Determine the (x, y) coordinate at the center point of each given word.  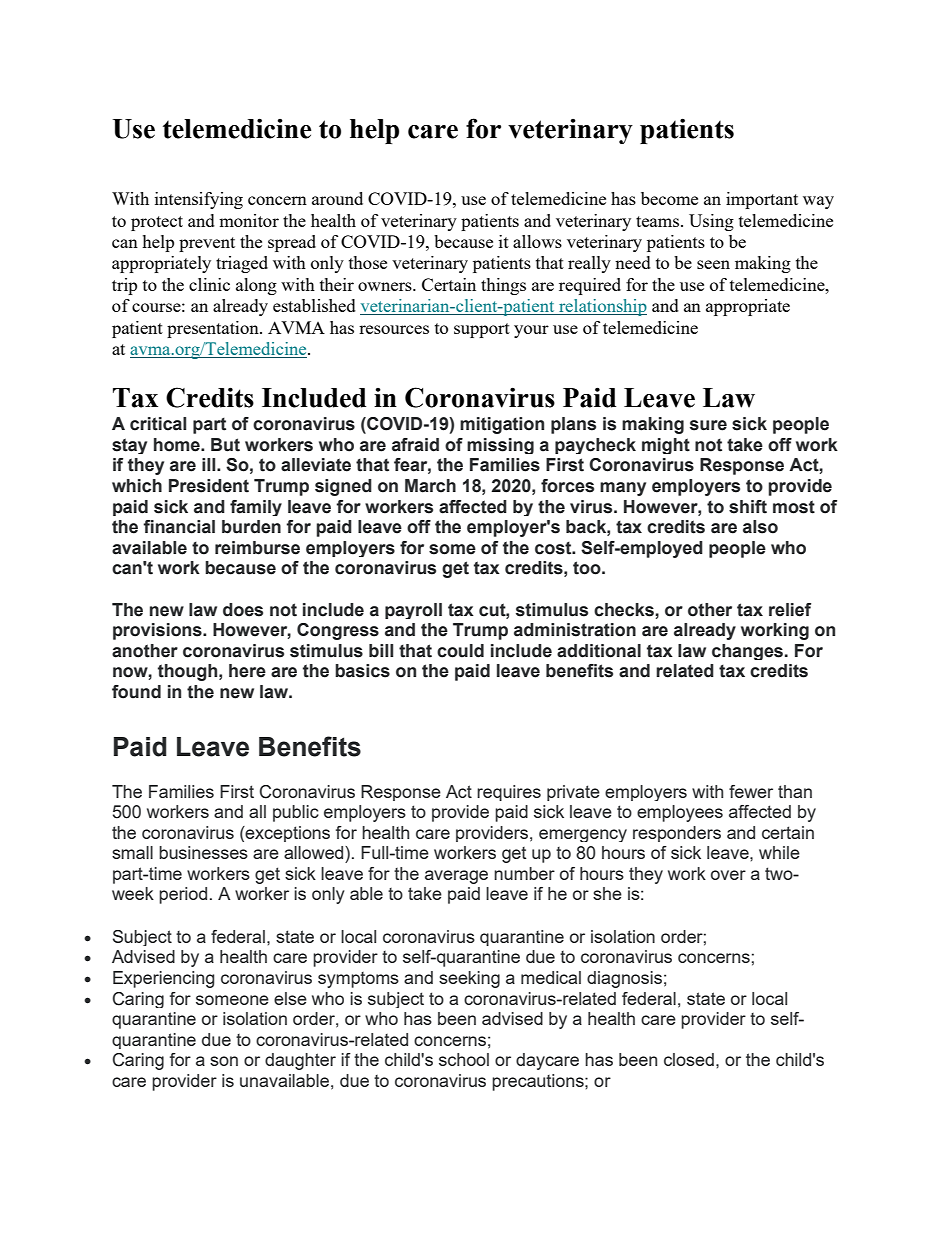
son (224, 1061)
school (464, 1059)
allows (537, 241)
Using (711, 222)
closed (689, 1059)
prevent (207, 244)
